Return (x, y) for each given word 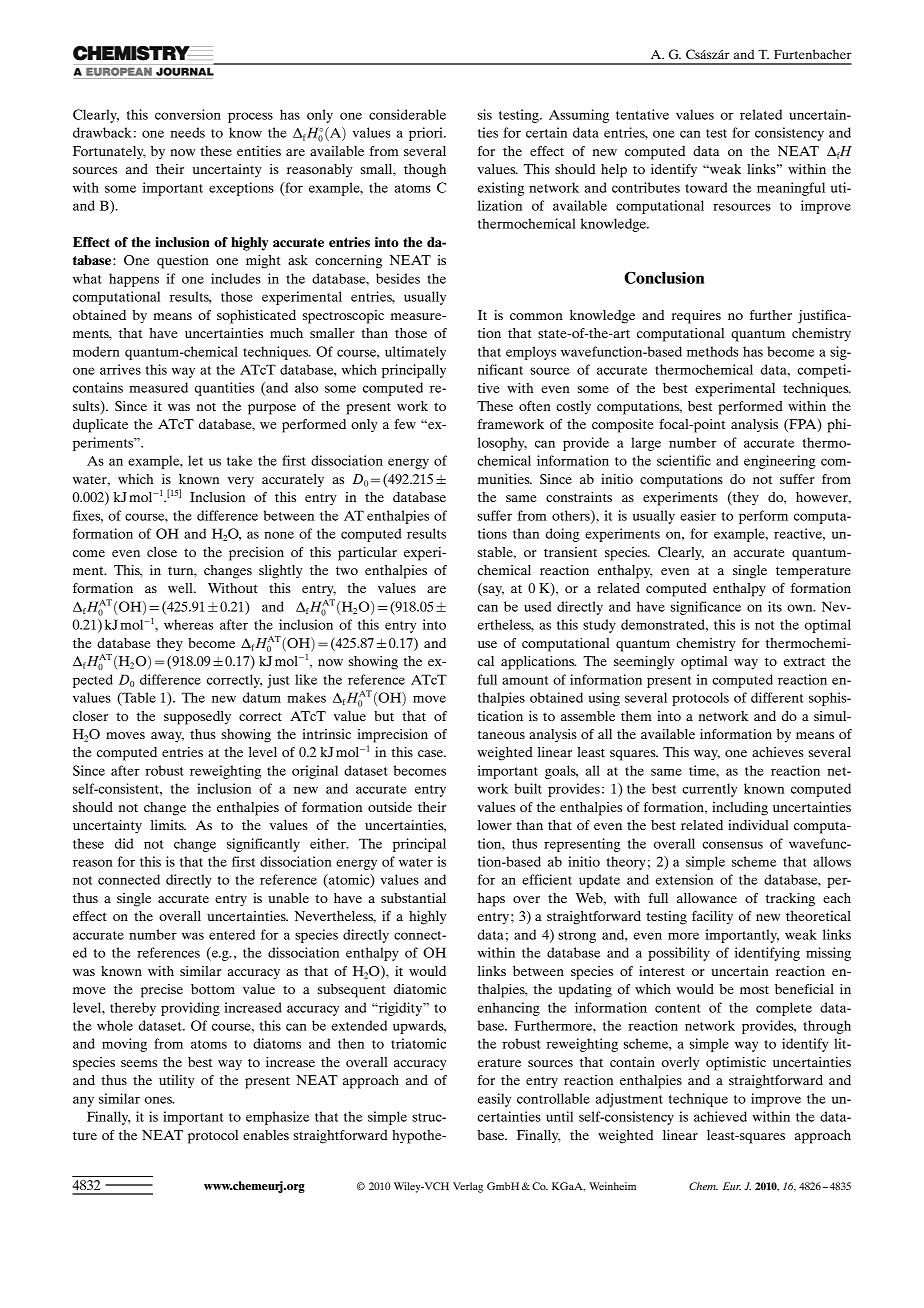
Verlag (468, 1187)
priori (427, 134)
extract (804, 661)
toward (706, 187)
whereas (188, 624)
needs (188, 132)
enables (266, 1135)
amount (525, 680)
